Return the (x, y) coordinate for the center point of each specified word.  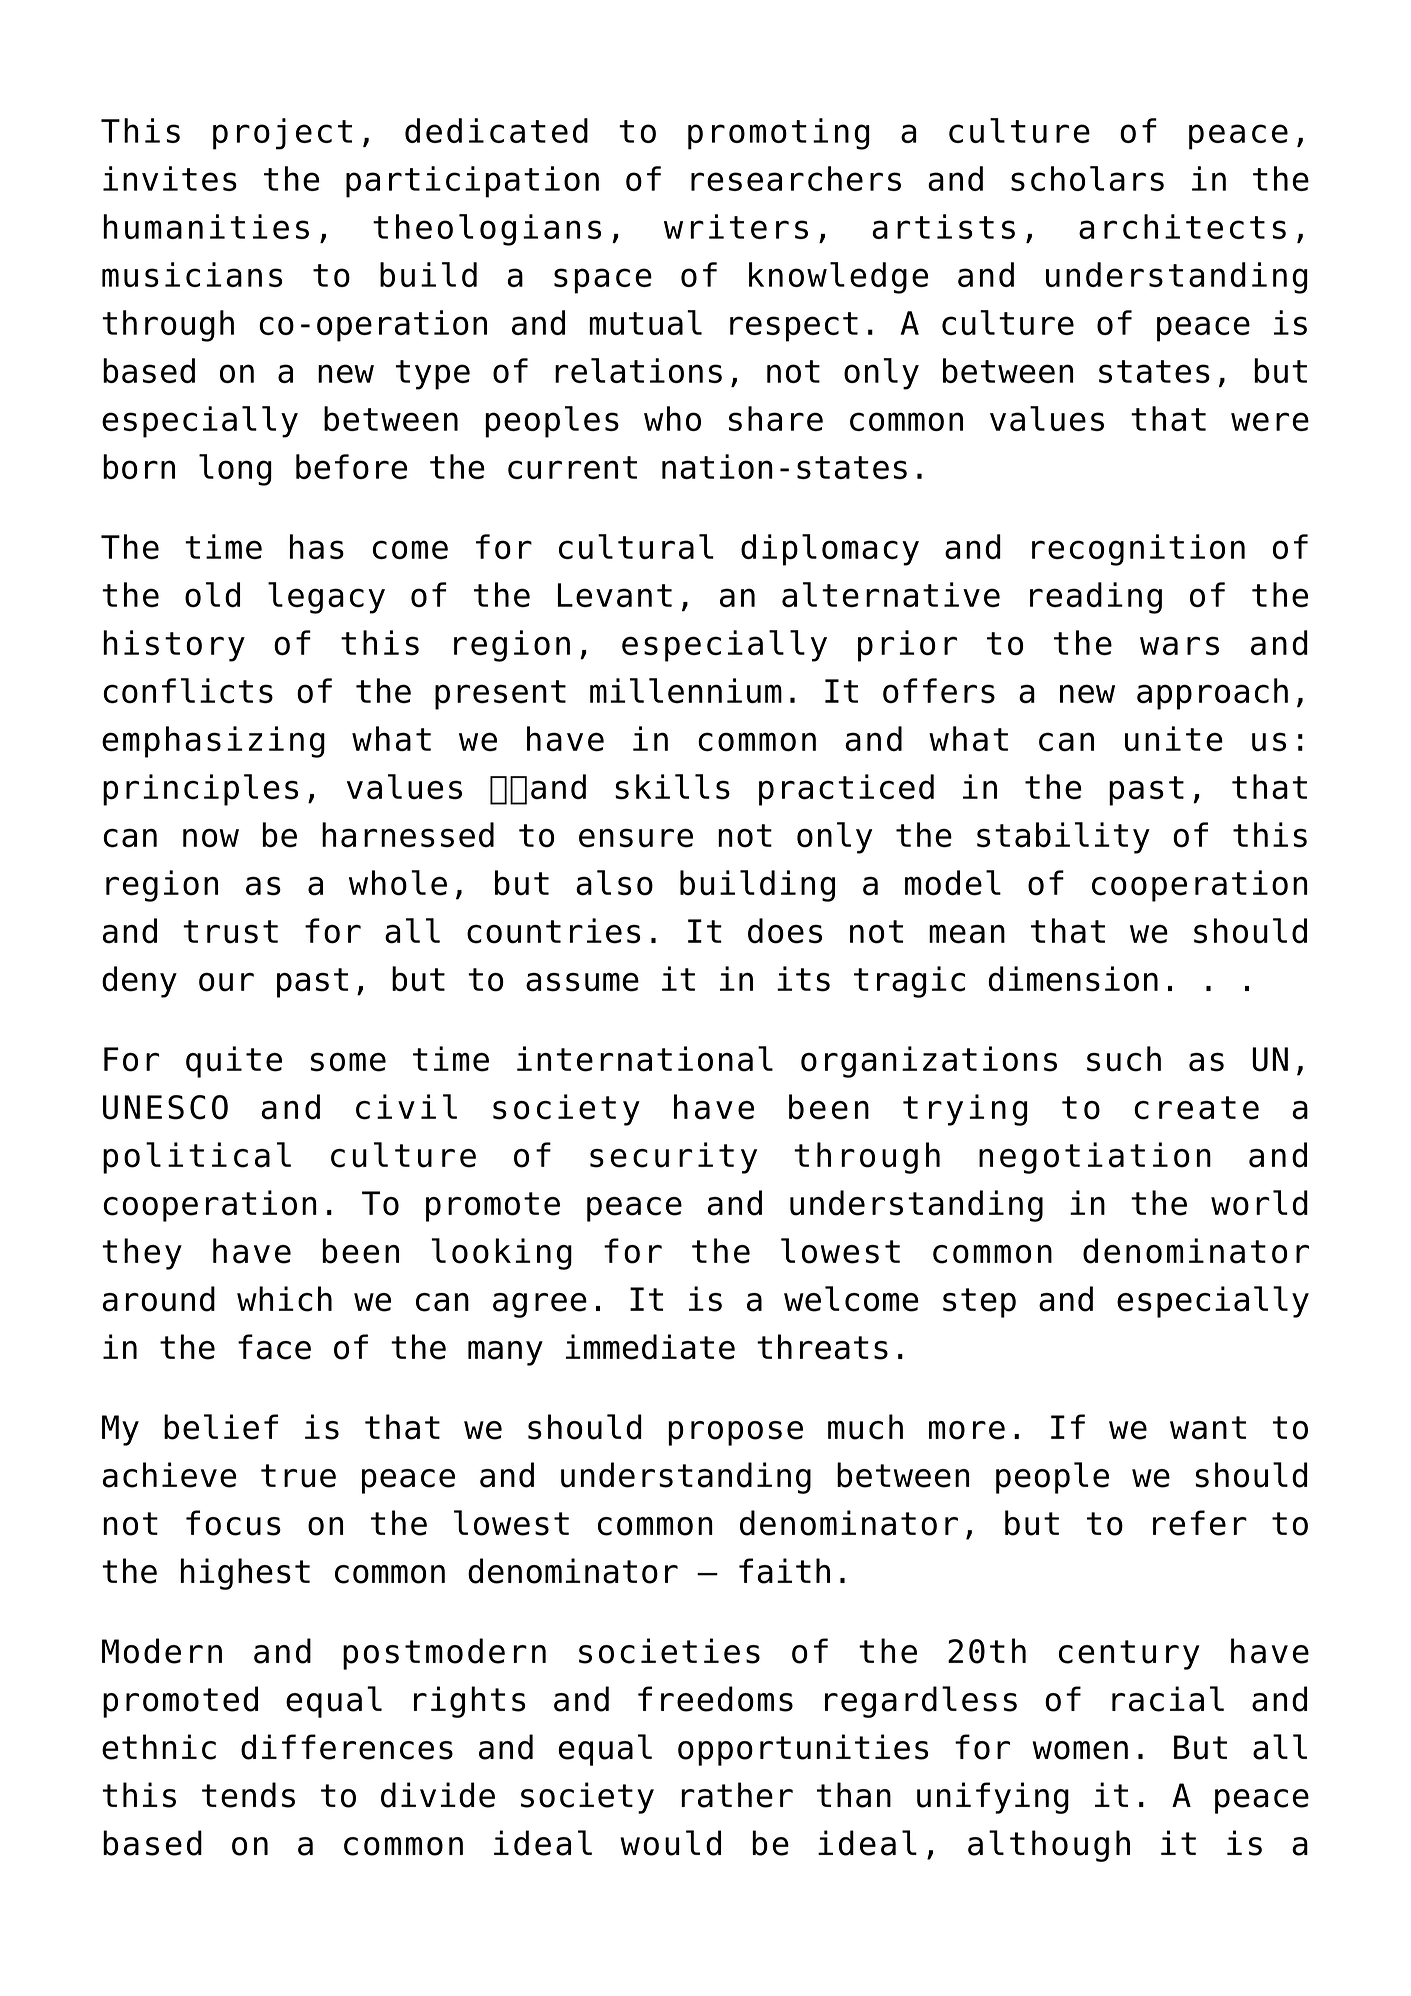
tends (248, 1795)
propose (735, 1433)
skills (672, 787)
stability (1063, 838)
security (673, 1158)
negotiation (1095, 1158)
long (235, 470)
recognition (1138, 550)
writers (736, 226)
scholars (1087, 178)
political (197, 1158)
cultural (636, 546)
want (1208, 1428)
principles (200, 790)
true (298, 1476)
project (282, 134)
